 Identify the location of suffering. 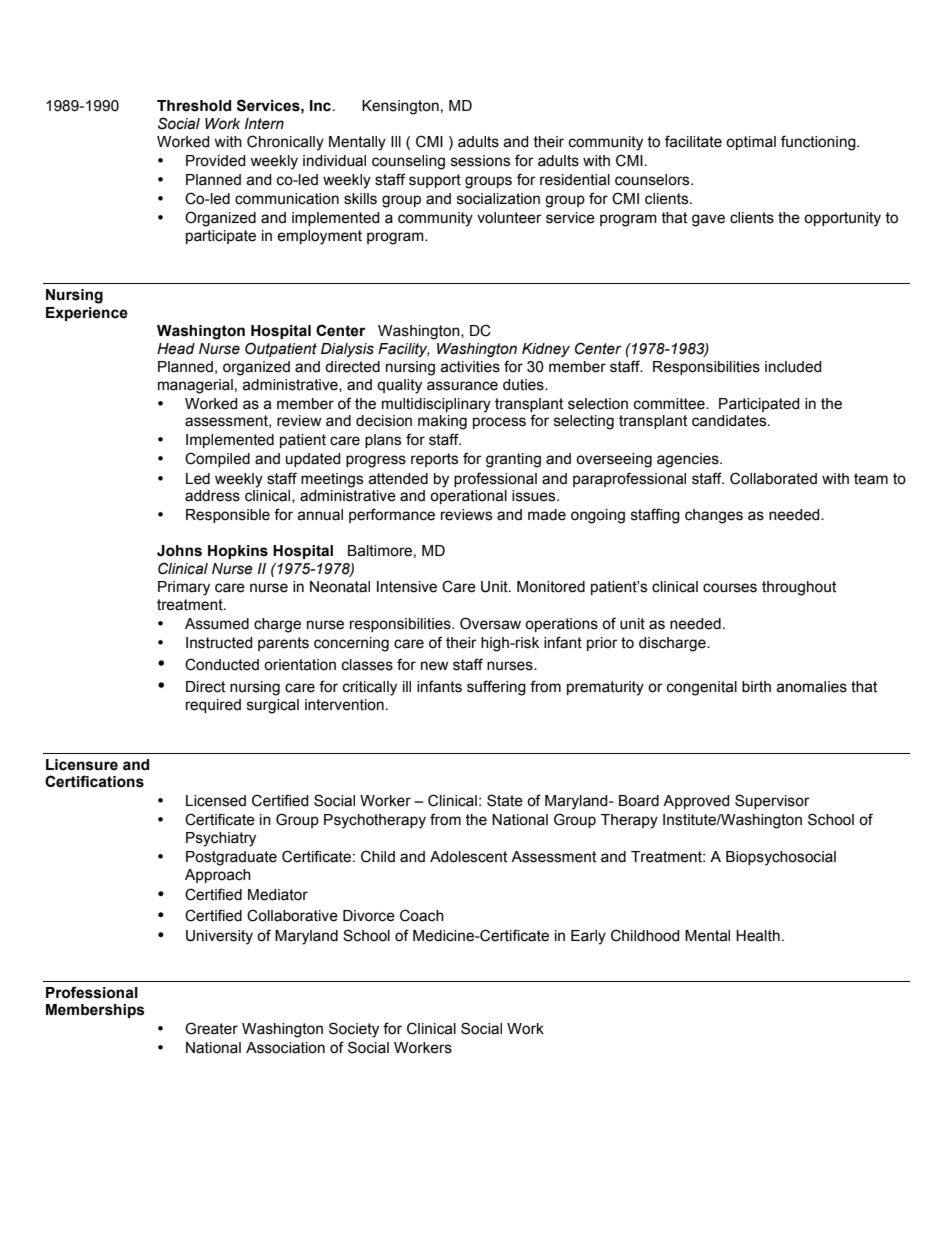
(496, 688).
